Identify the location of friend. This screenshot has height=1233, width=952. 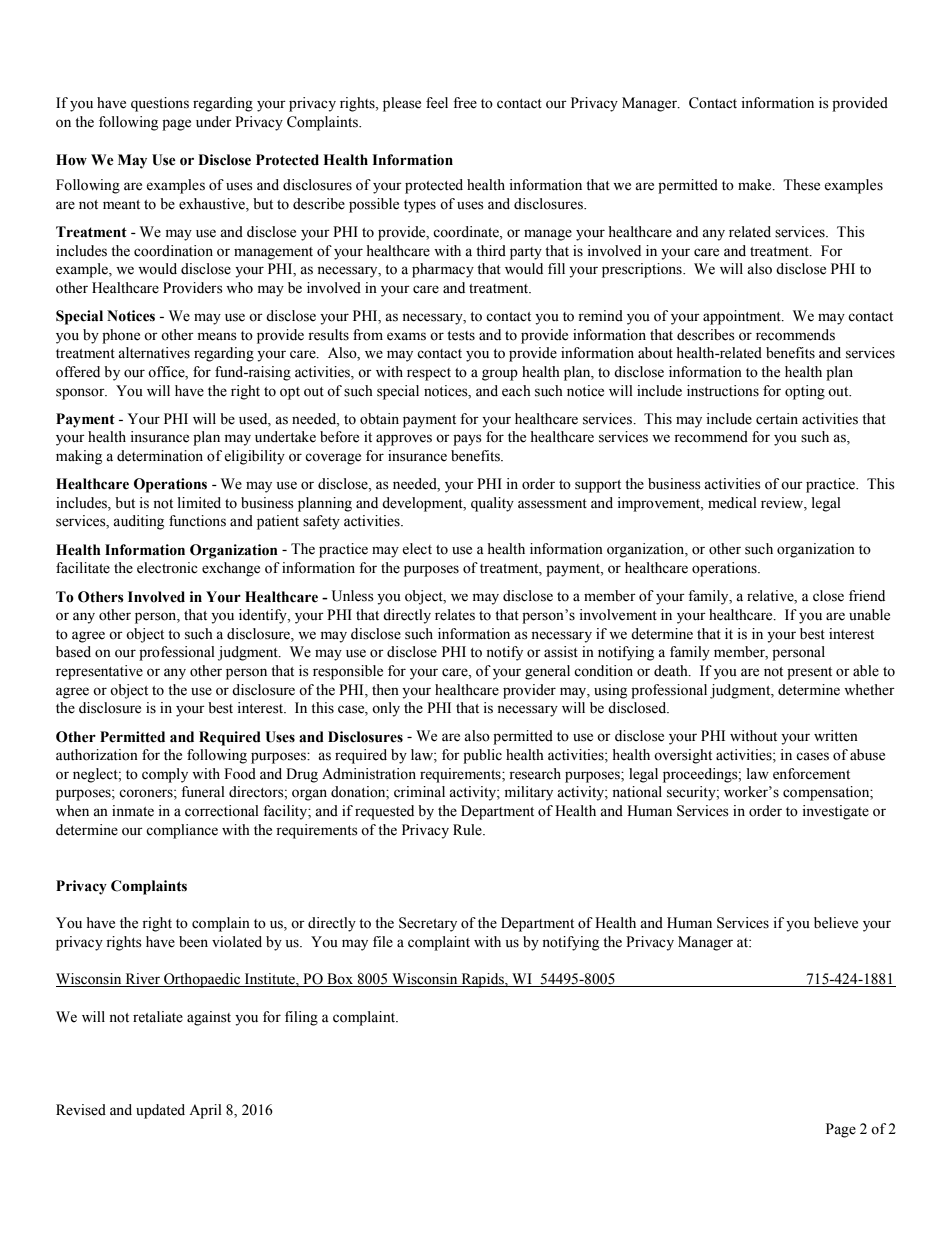
(867, 596).
